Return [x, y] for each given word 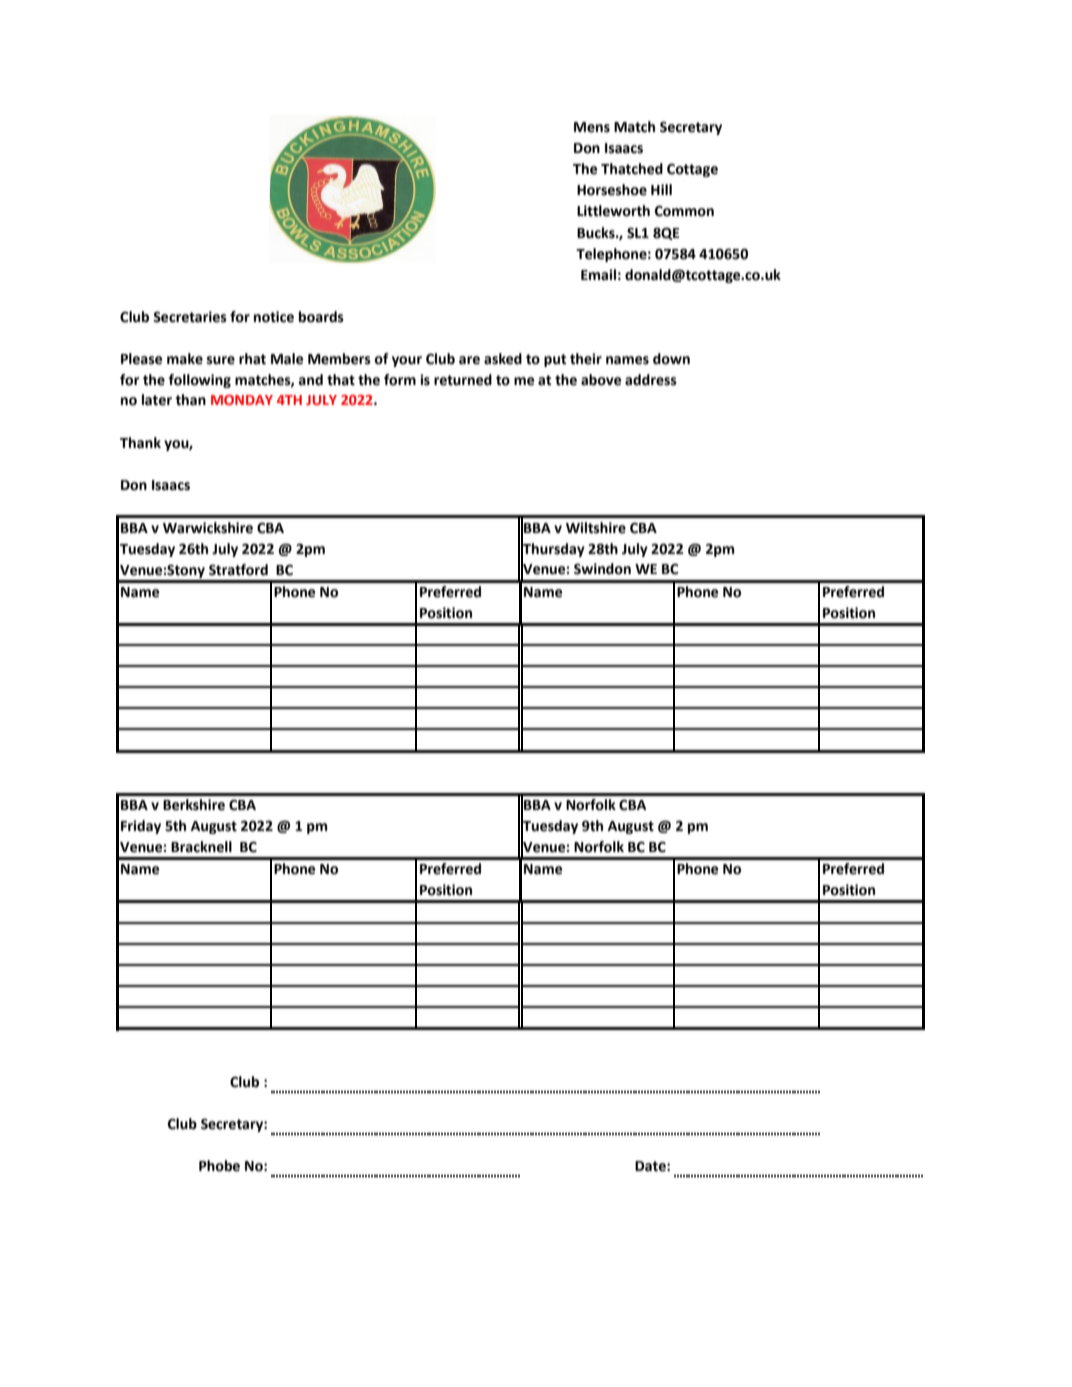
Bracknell [201, 847]
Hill [661, 189]
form [400, 380]
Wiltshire [596, 528]
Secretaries [190, 317]
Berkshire [194, 805]
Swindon [602, 569]
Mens [592, 127]
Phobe [219, 1166]
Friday [141, 827]
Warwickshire [208, 528]
